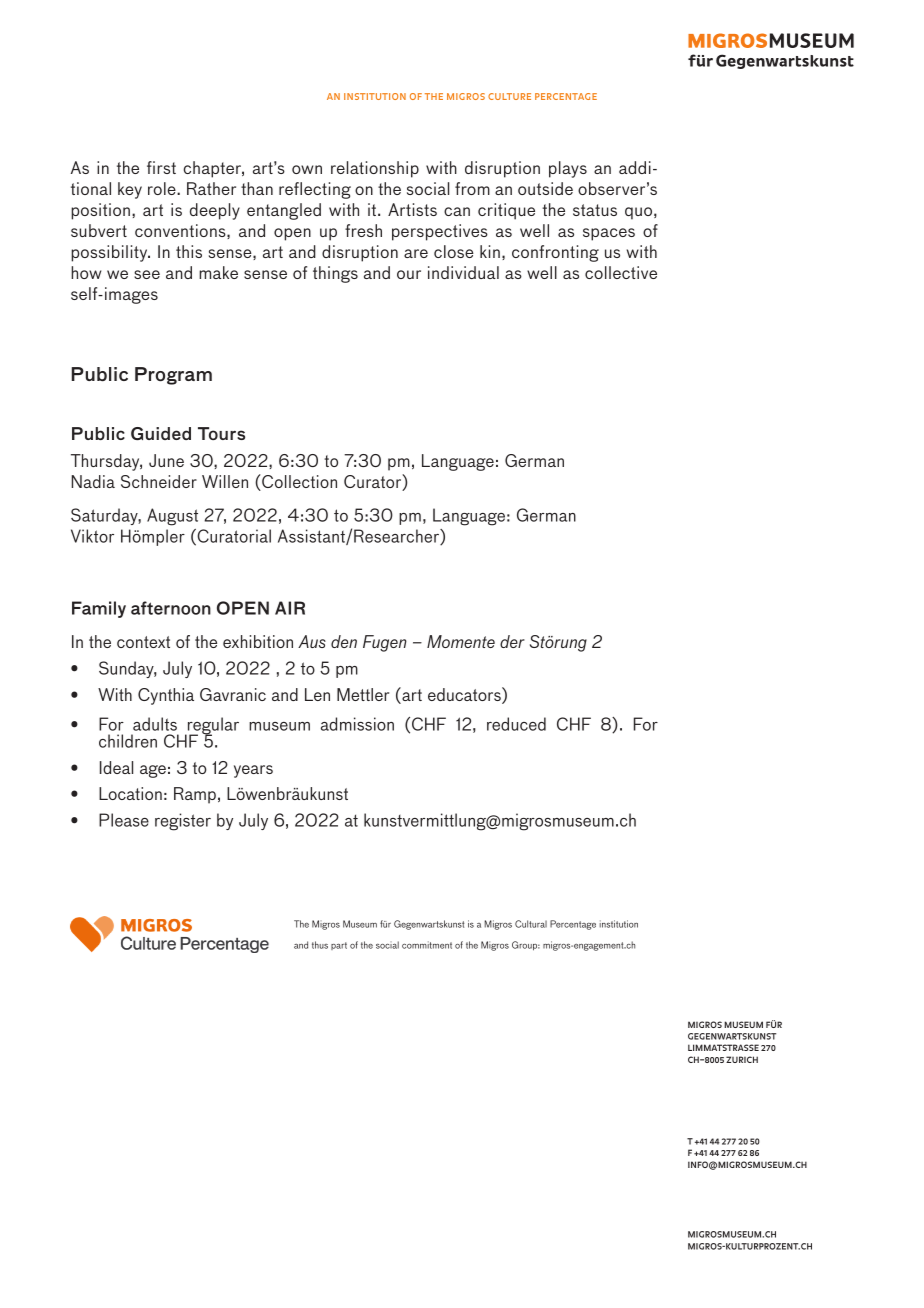  Describe the element at coordinates (161, 167) in the image. I see `first` at that location.
